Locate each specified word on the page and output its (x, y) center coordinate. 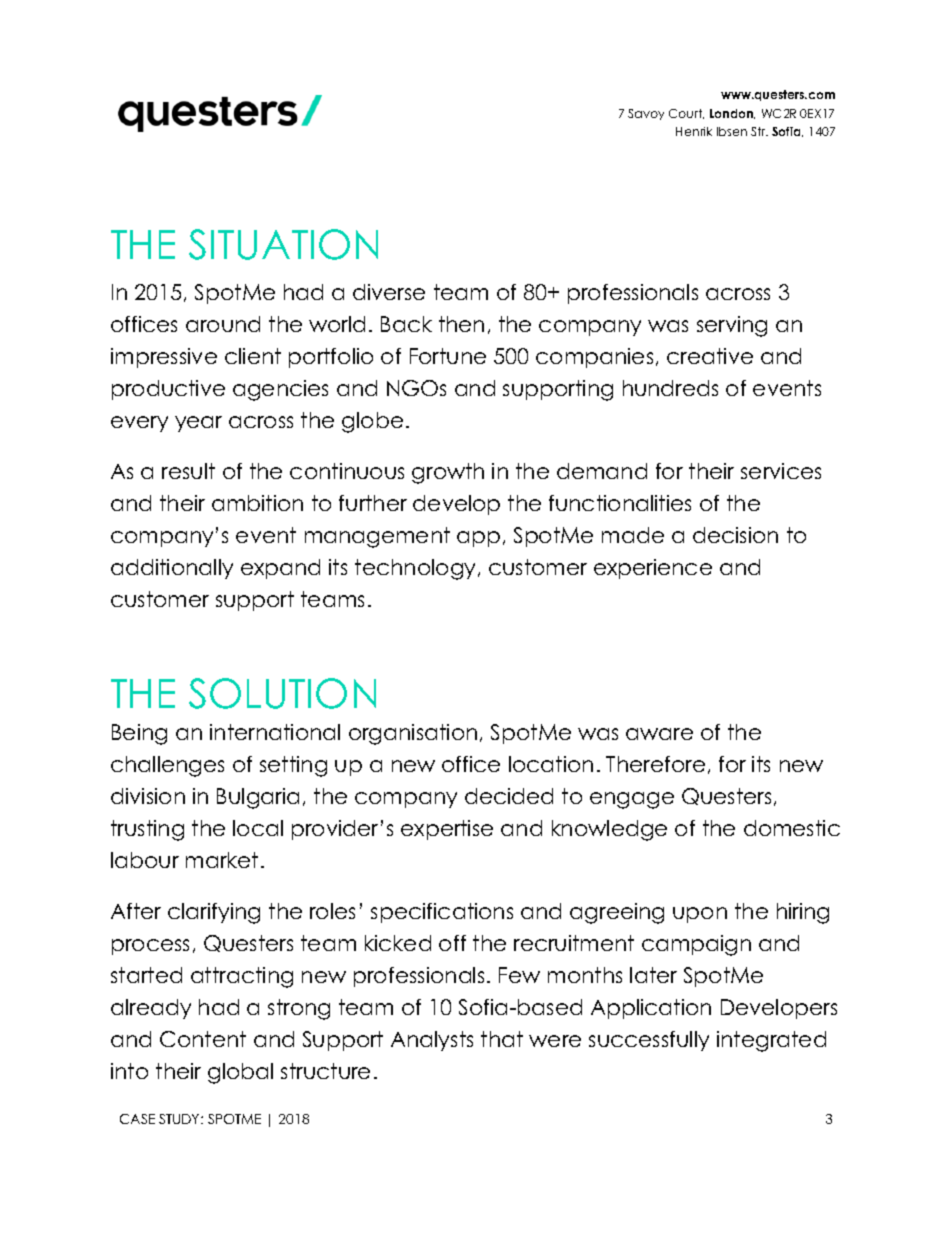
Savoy (646, 114)
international (275, 732)
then (461, 324)
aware (659, 734)
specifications (442, 913)
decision (735, 535)
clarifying (214, 913)
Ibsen (732, 131)
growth (448, 473)
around (223, 324)
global (240, 1073)
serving (732, 326)
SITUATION (283, 244)
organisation (413, 734)
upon (700, 915)
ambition (257, 503)
